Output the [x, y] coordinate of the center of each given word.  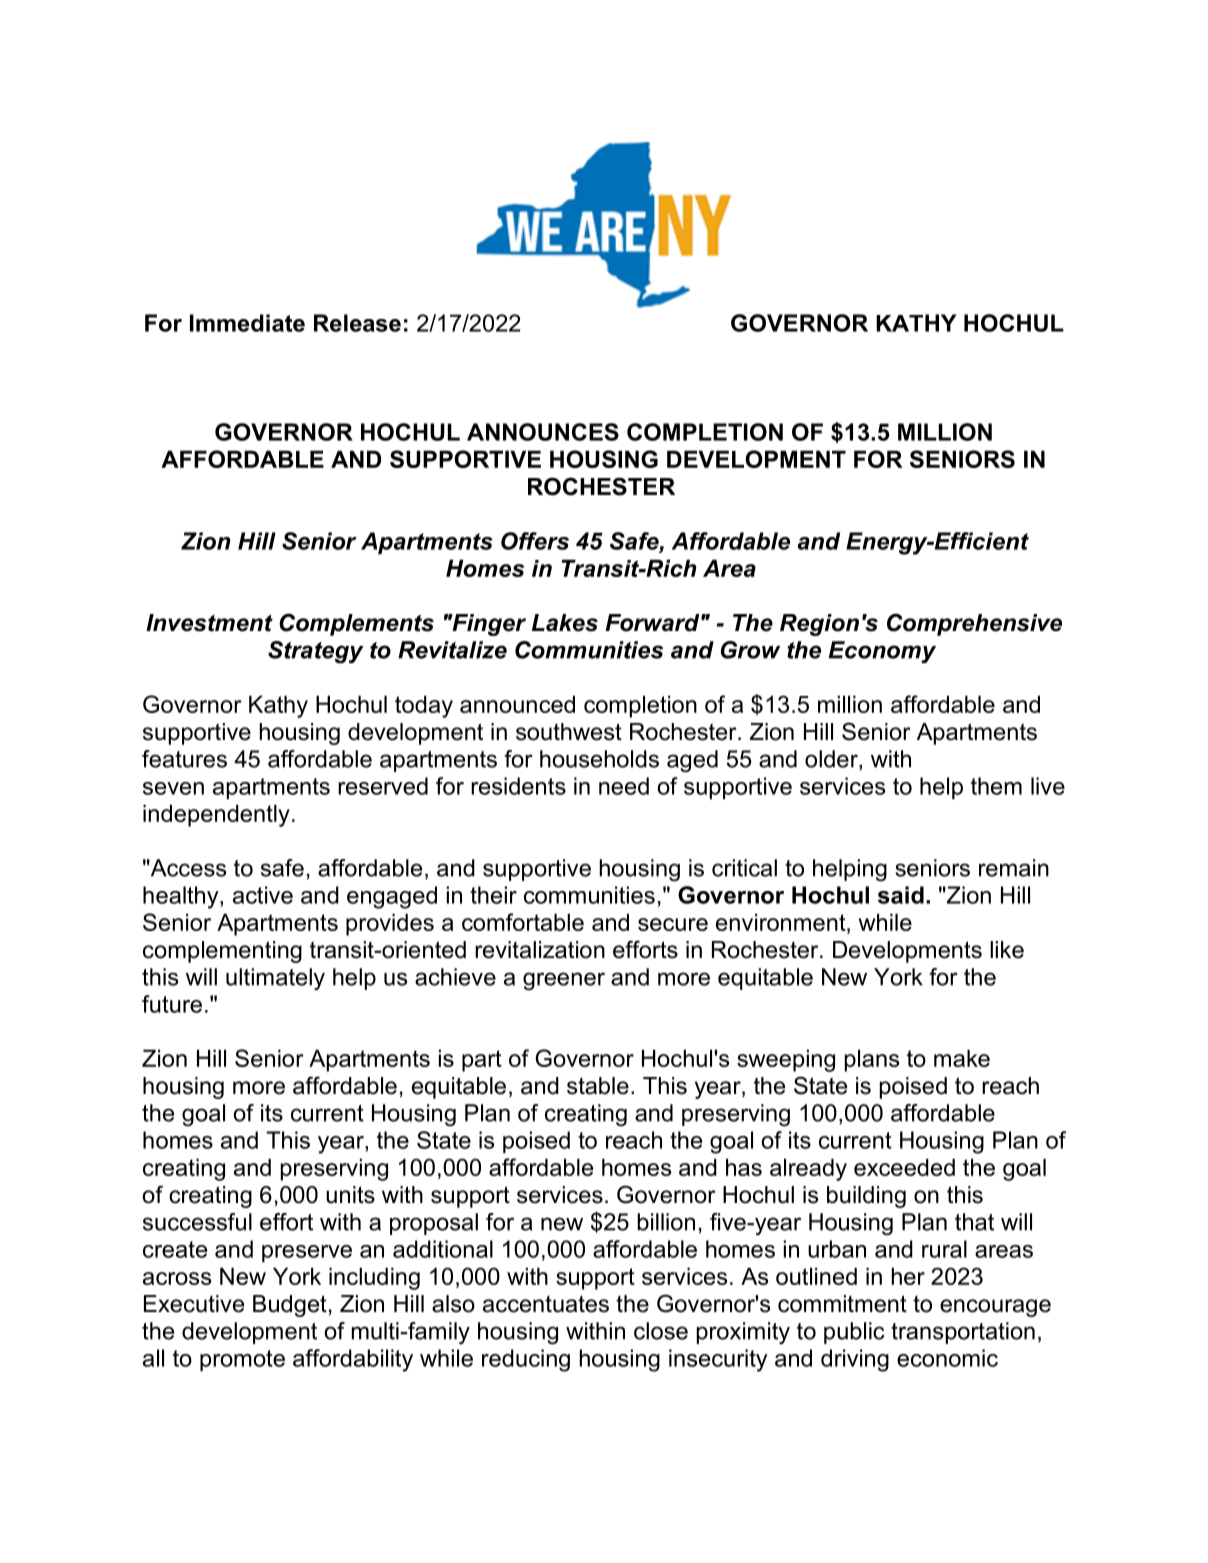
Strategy [315, 652]
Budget [290, 1306]
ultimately [275, 979]
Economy [882, 652]
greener [564, 981]
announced [517, 704]
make [962, 1058]
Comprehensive [974, 624]
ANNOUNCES [543, 432]
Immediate [247, 323]
